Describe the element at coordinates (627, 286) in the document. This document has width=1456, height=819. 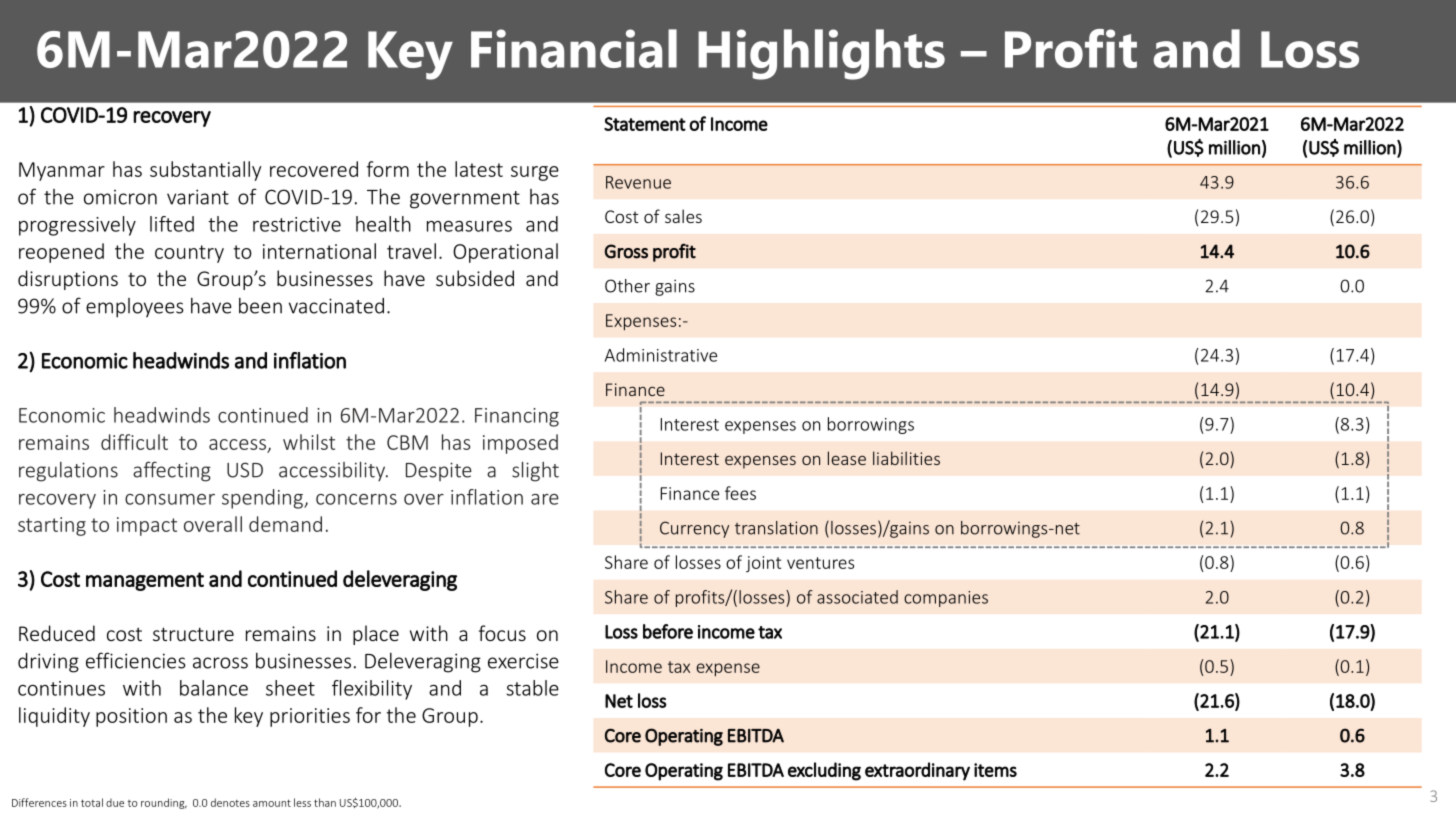
I see `Other` at that location.
